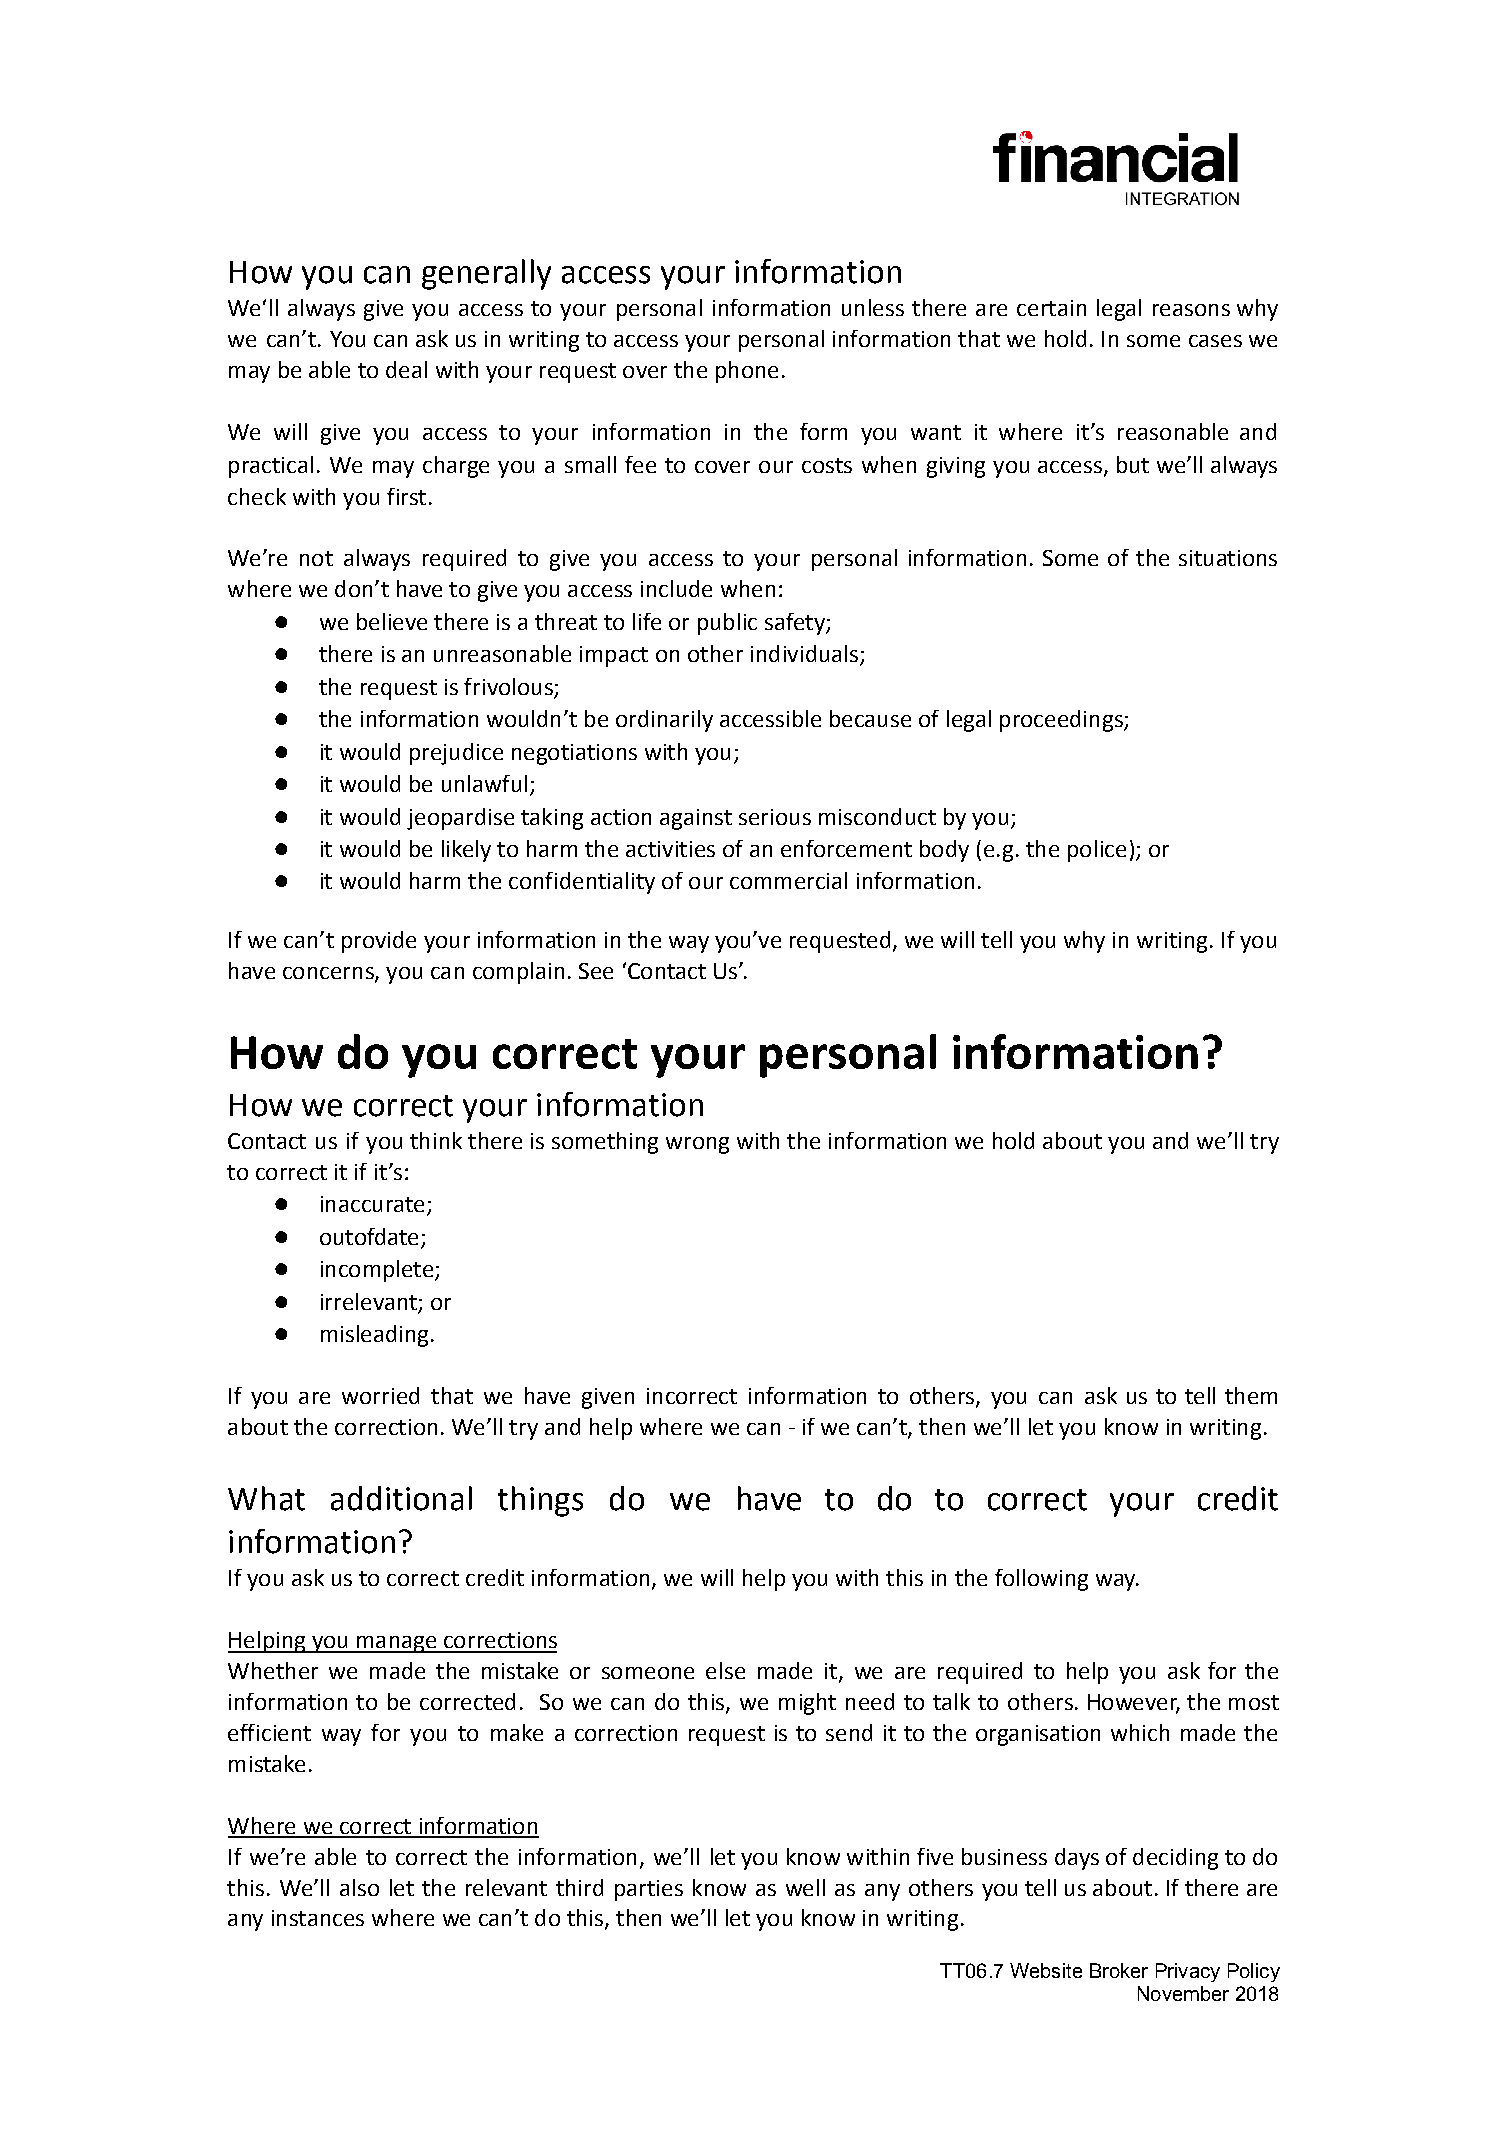  I want to click on reasons, so click(1191, 310).
